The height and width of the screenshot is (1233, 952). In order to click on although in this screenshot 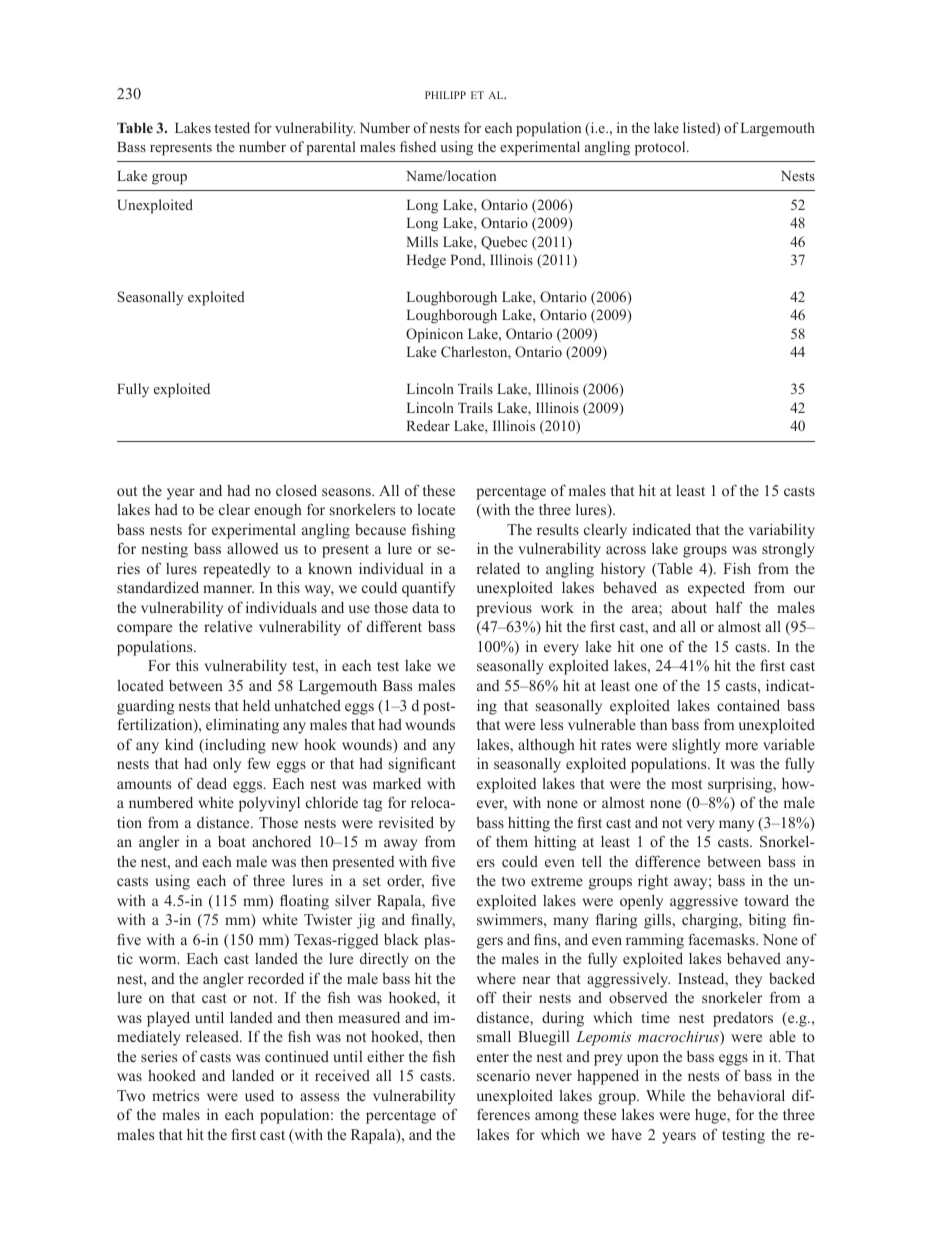, I will do `click(546, 746)`.
